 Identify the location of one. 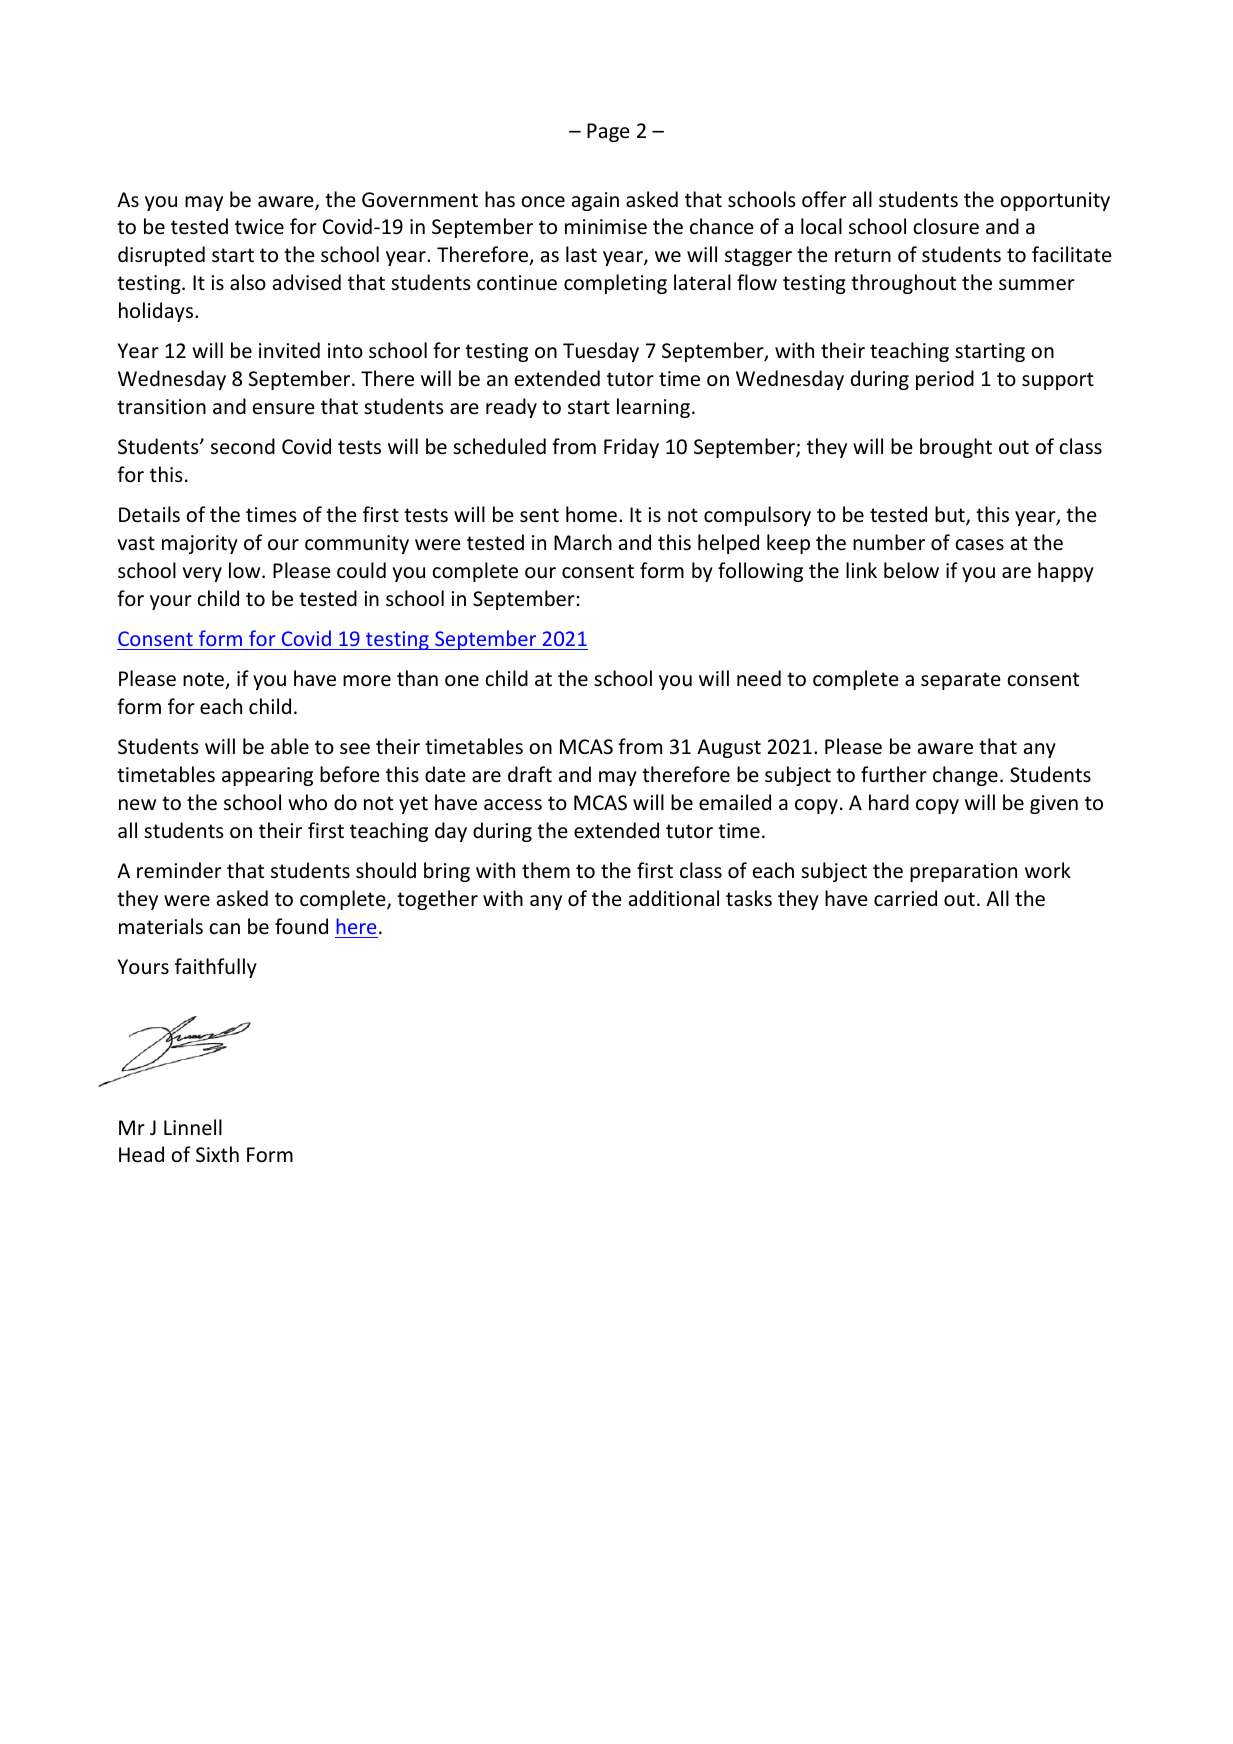
(462, 681).
